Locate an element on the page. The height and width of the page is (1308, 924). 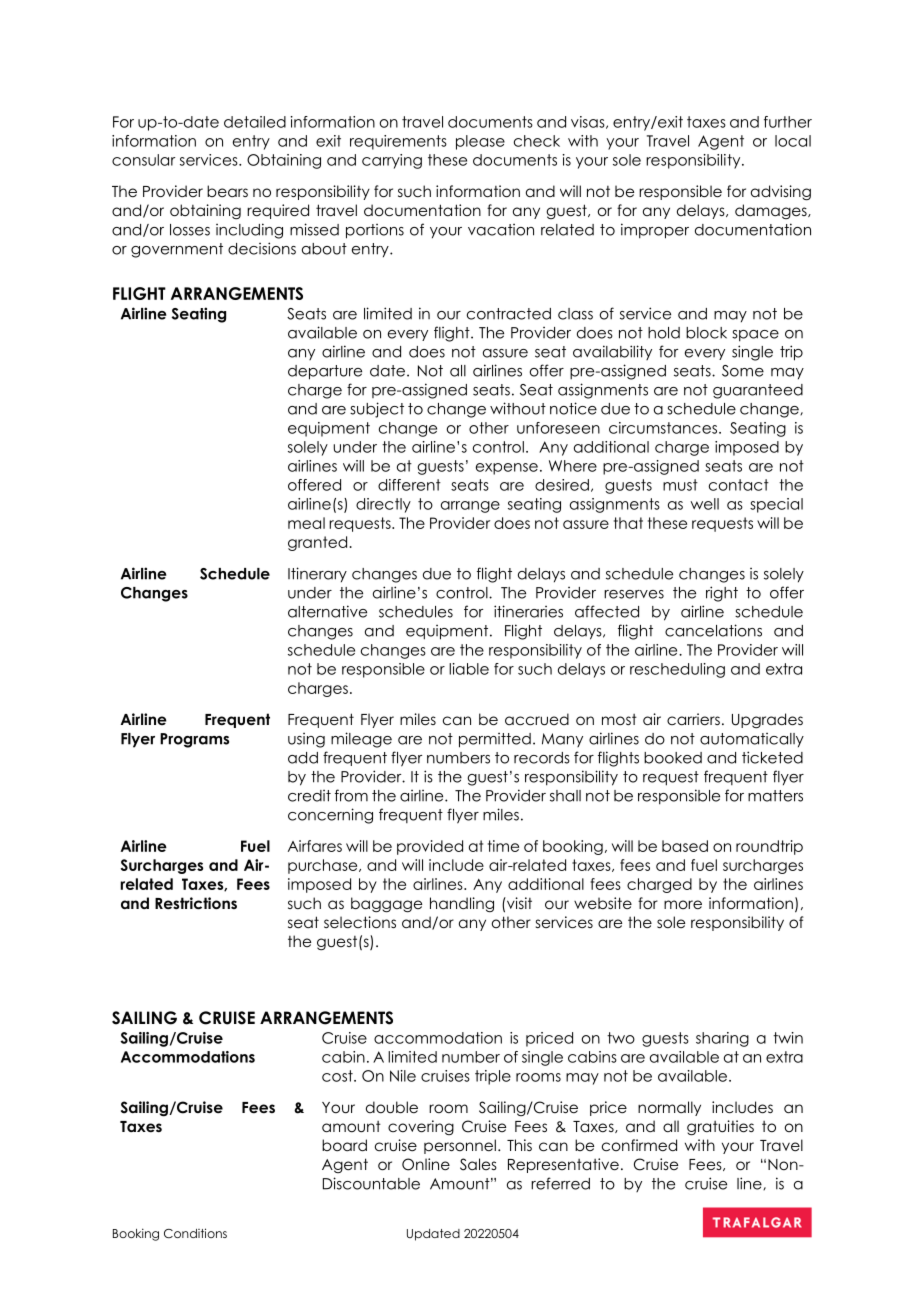
expense is located at coordinates (507, 469).
